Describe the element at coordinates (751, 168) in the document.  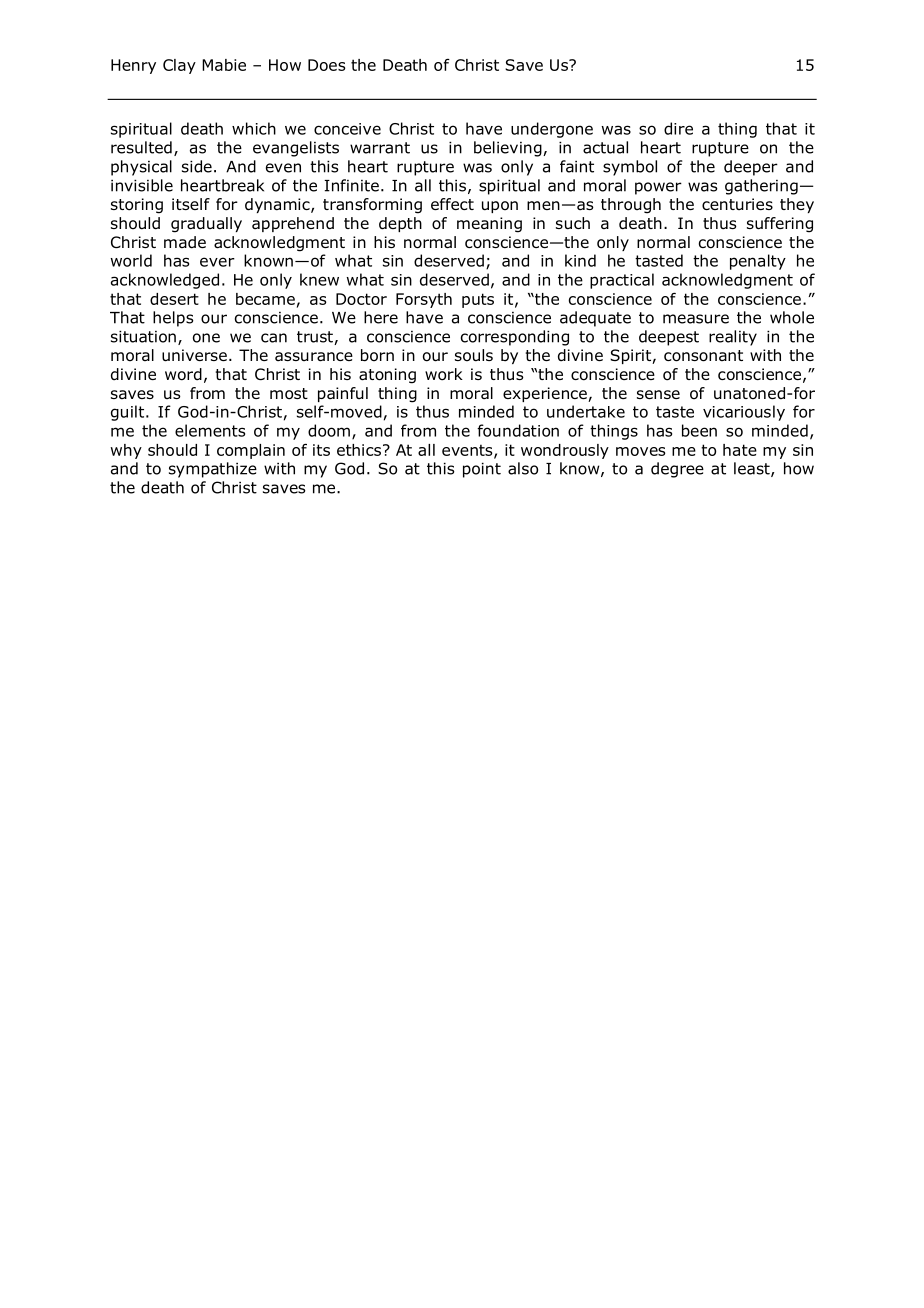
I see `deeper` at that location.
